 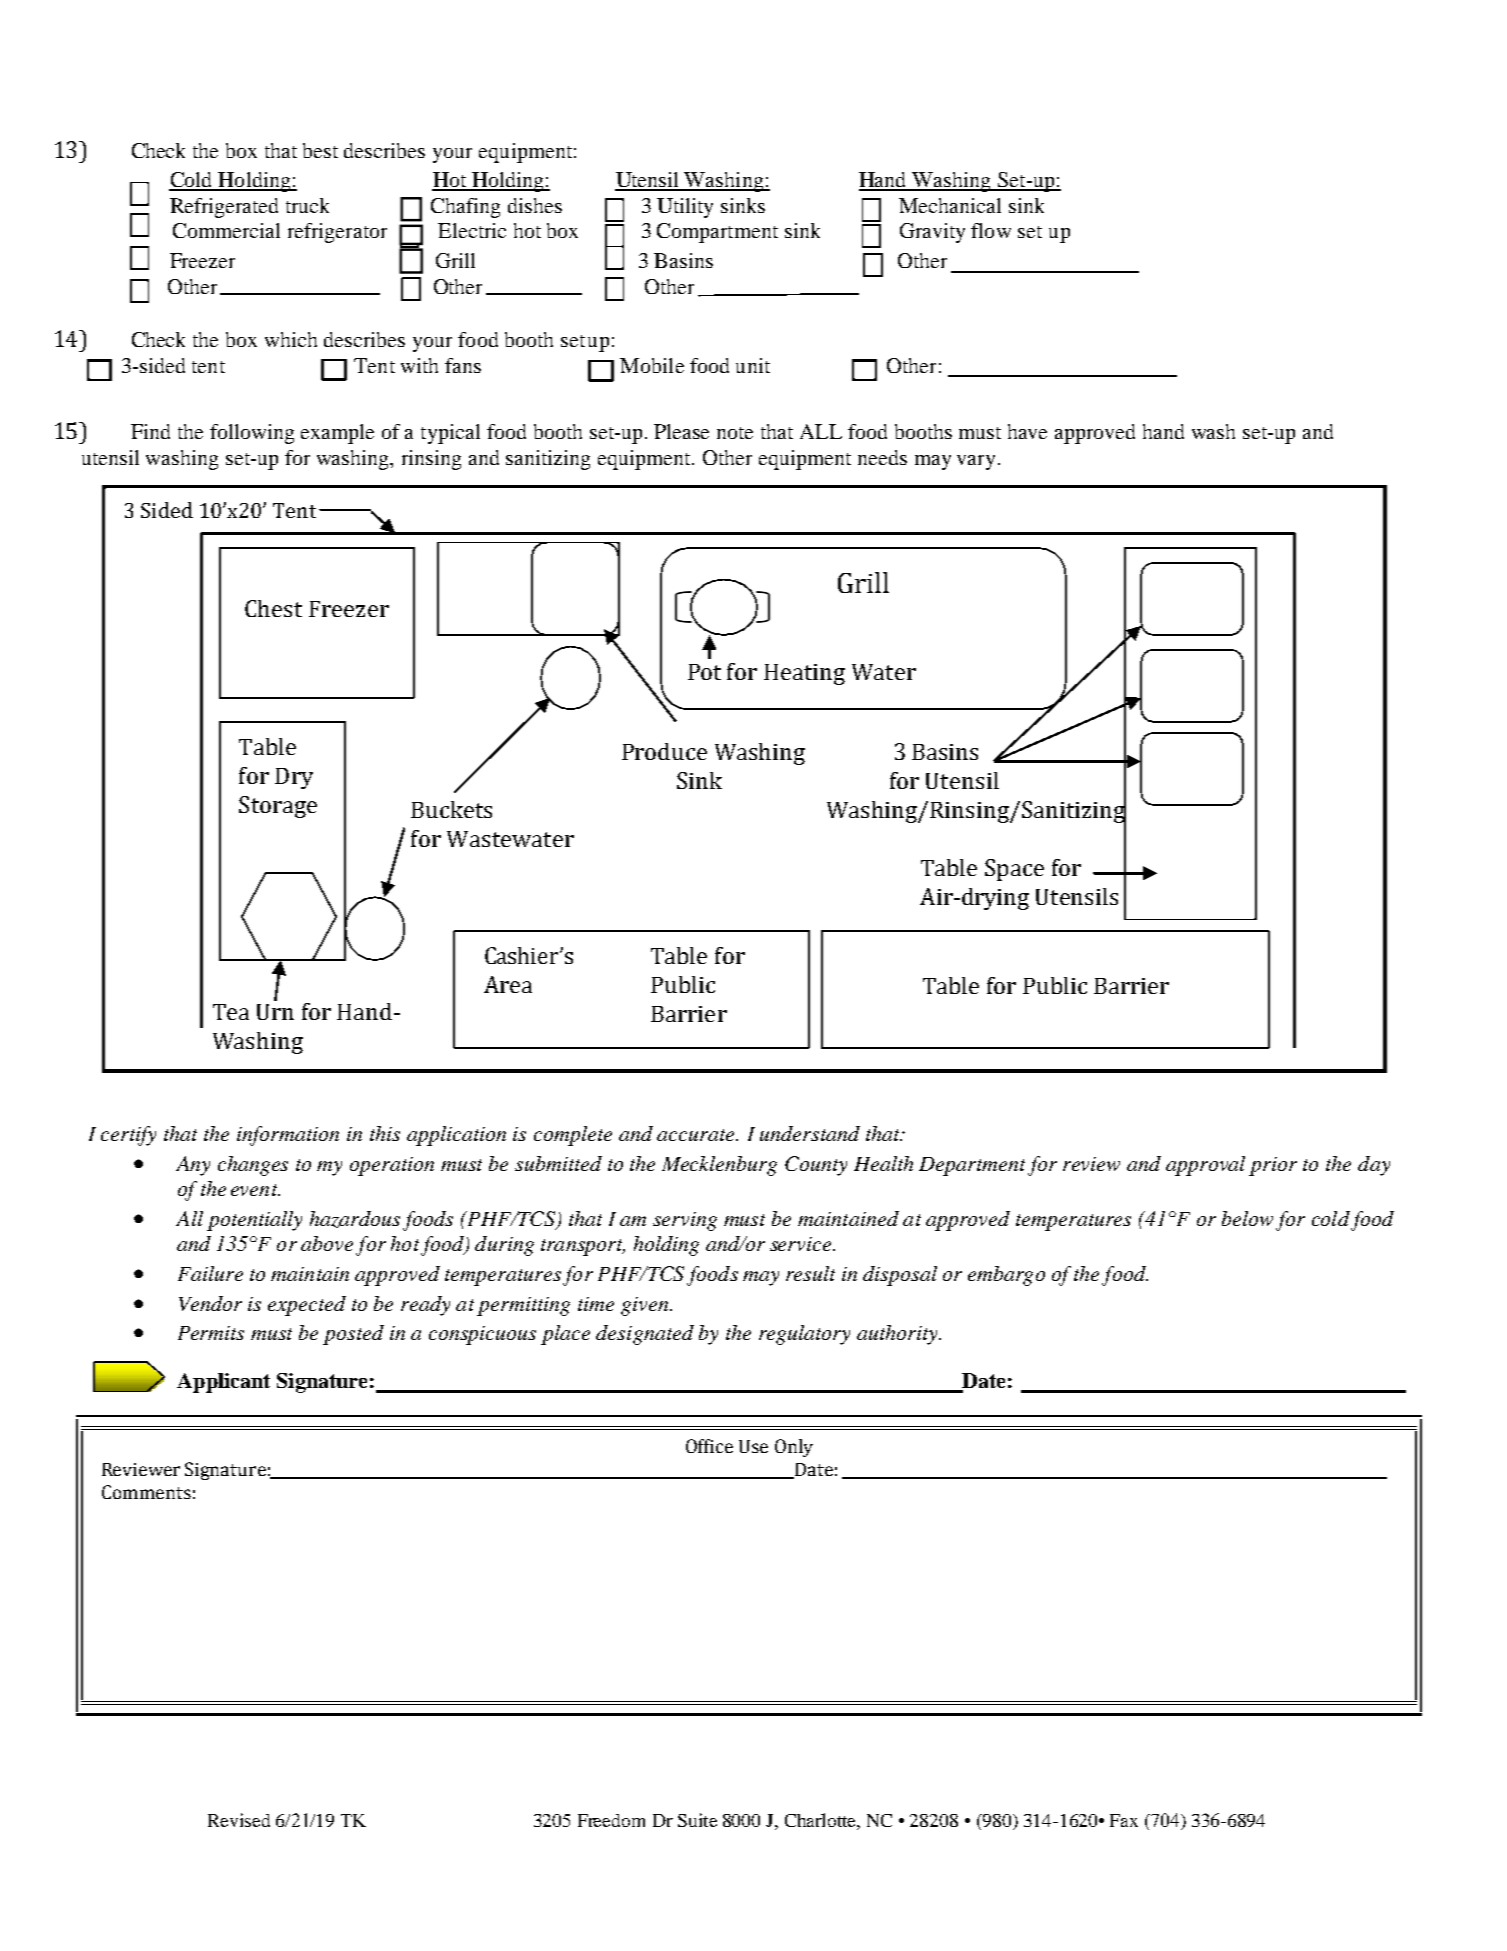 What do you see at coordinates (307, 205) in the document?
I see `truck` at bounding box center [307, 205].
